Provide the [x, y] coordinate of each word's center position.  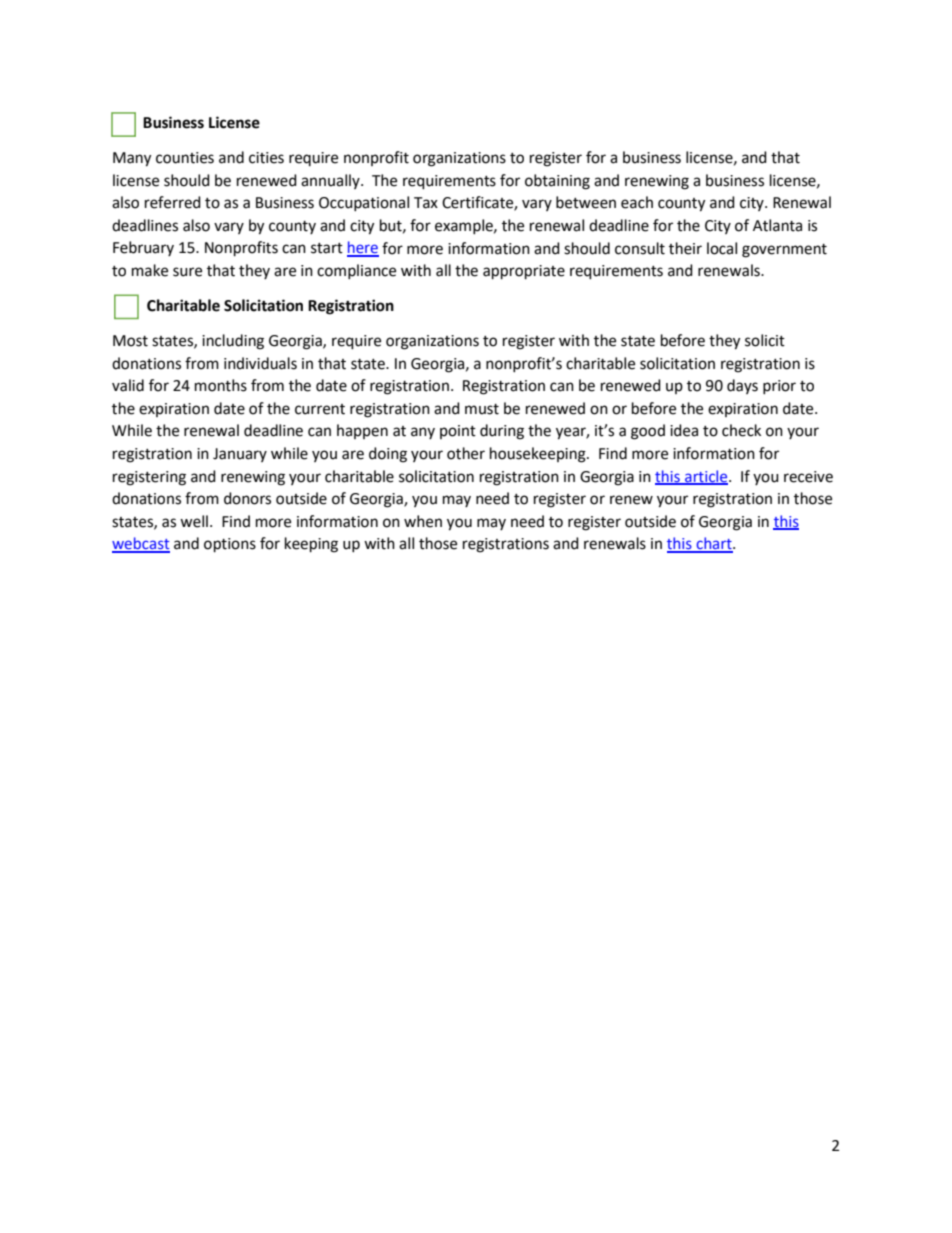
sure [187, 272]
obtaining [557, 182]
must [482, 409]
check [741, 430]
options [230, 545]
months [221, 385]
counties [185, 158]
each [637, 202]
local [722, 248]
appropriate [524, 272]
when [423, 521]
